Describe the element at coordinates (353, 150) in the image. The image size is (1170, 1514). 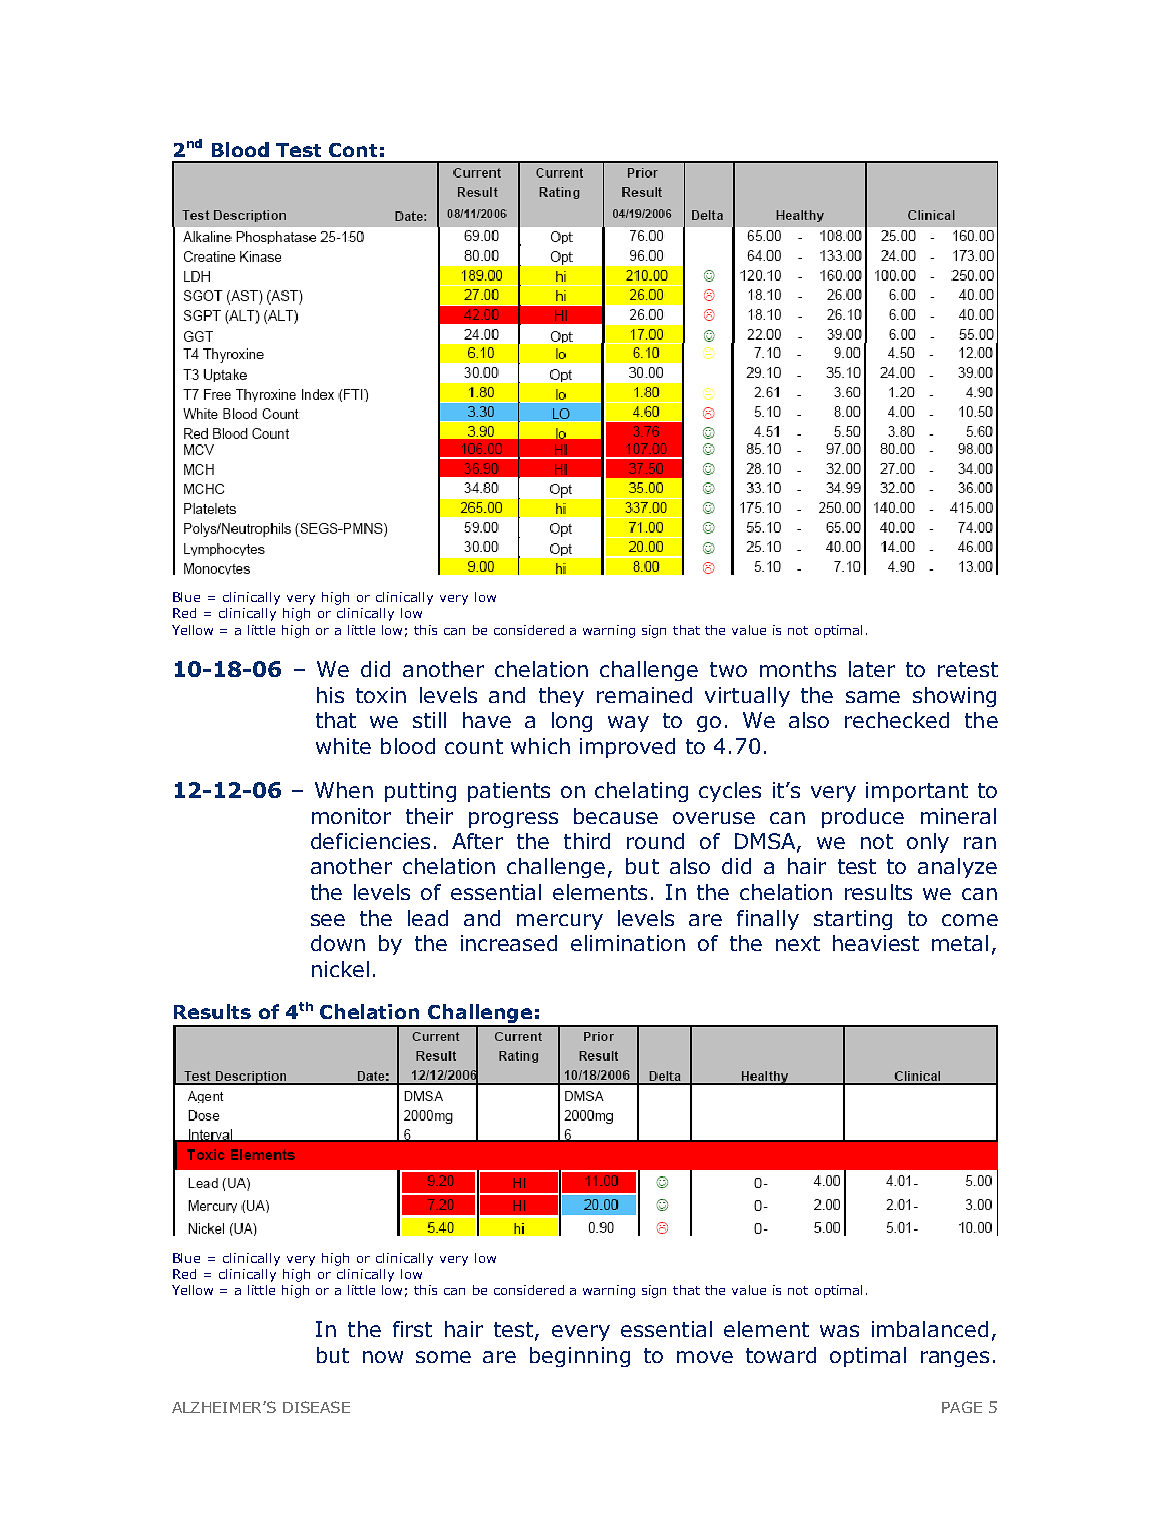
I see `Cont` at that location.
